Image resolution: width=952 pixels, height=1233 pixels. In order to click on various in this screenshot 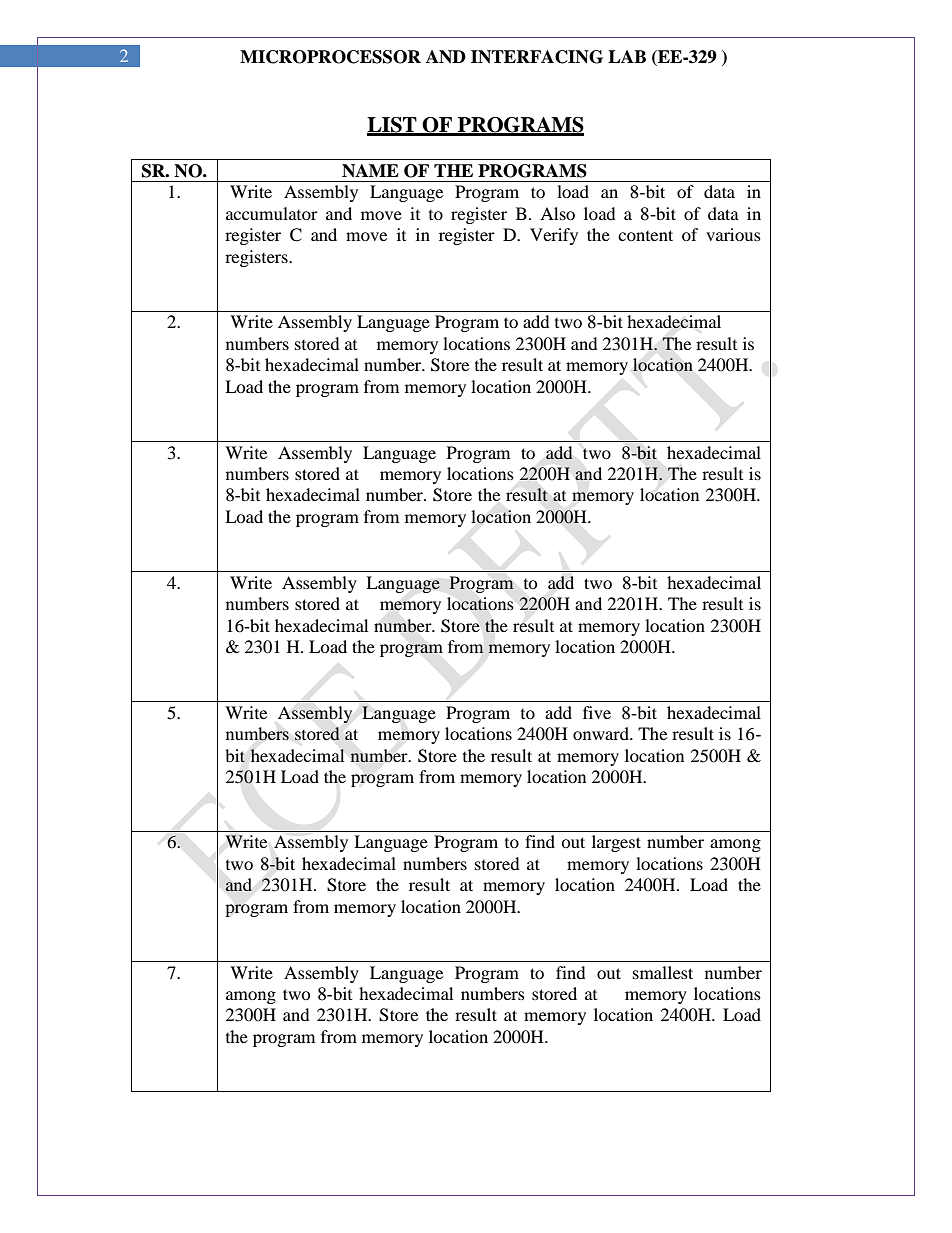, I will do `click(733, 234)`.
